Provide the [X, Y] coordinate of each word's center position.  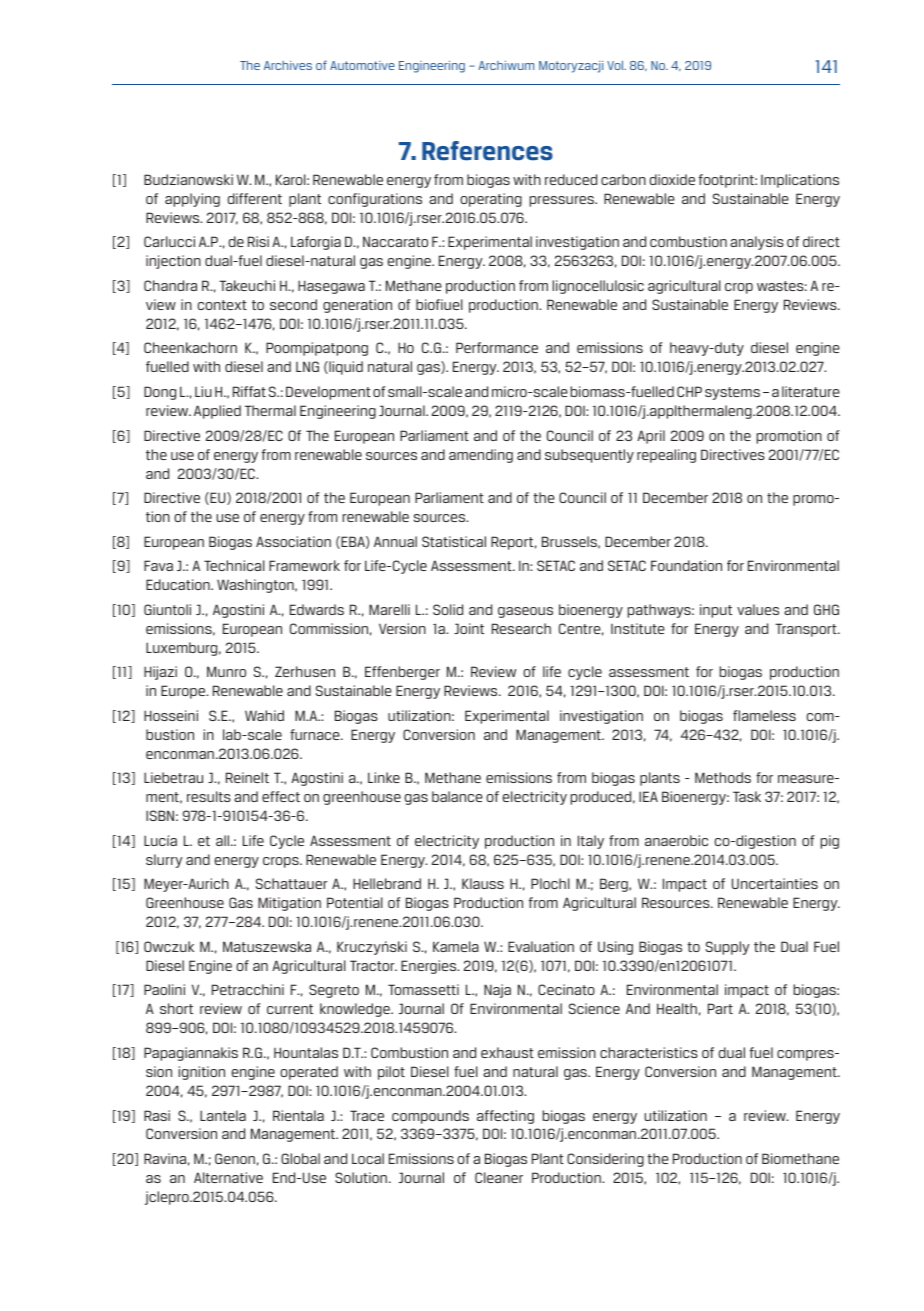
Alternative [228, 1177]
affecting [505, 1117]
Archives [288, 65]
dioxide [672, 179]
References [487, 151]
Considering [605, 1160]
